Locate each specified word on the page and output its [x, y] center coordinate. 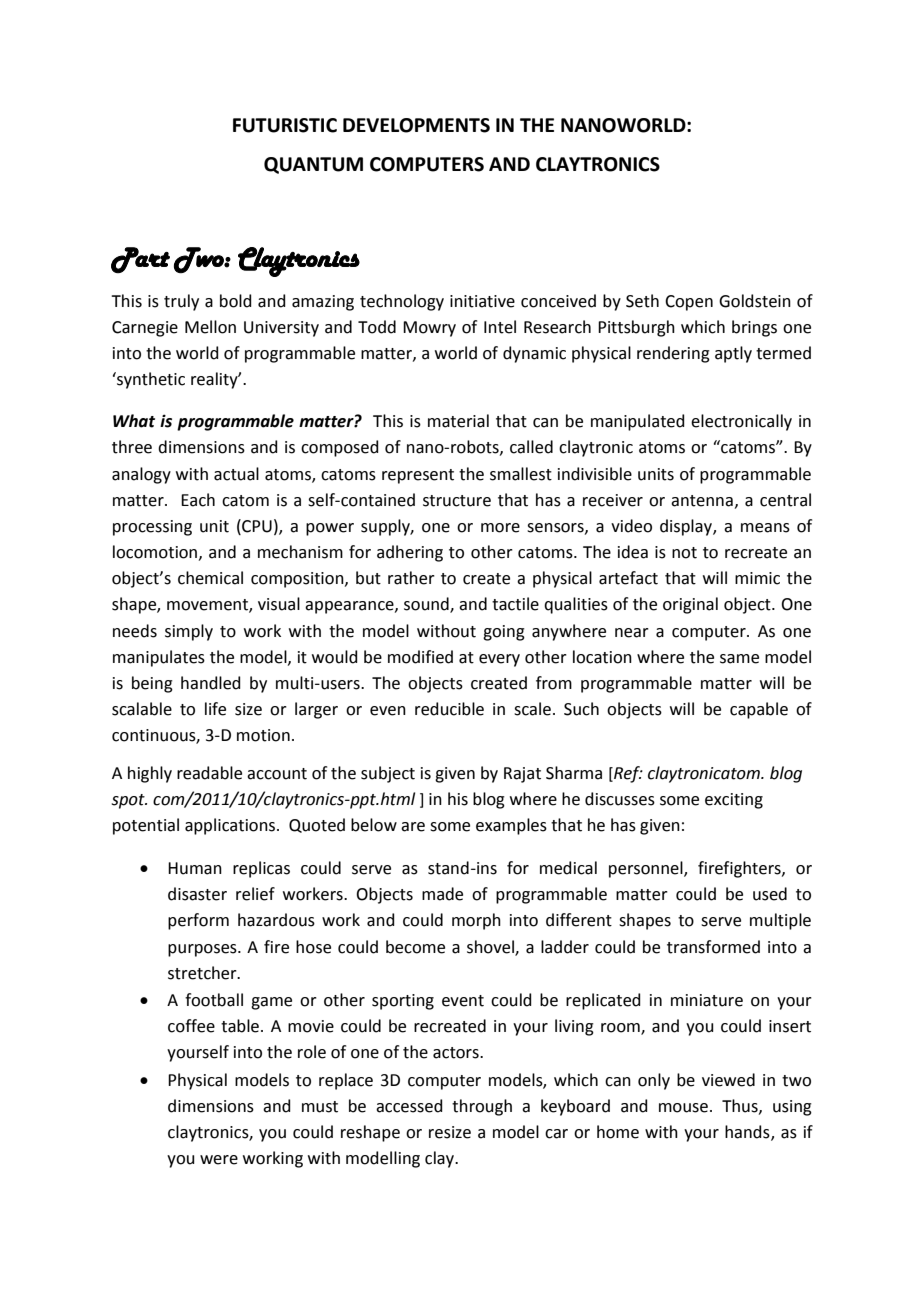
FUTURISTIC [285, 125]
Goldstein [755, 301]
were [219, 1160]
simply [189, 632]
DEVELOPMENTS [416, 125]
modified [420, 657]
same [739, 659]
